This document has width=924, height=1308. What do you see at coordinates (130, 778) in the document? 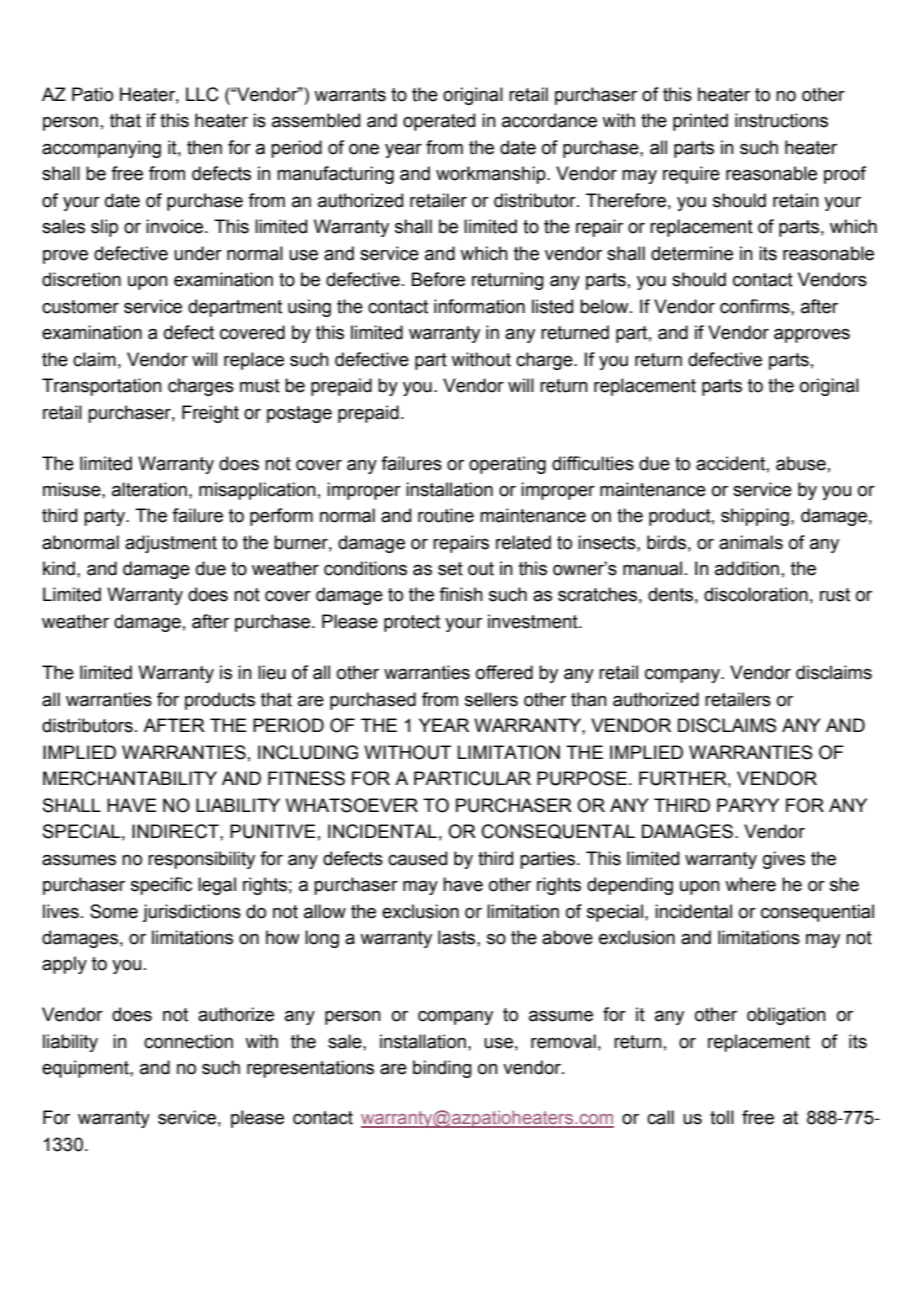
I see `MERCHANTABILITY` at bounding box center [130, 778].
